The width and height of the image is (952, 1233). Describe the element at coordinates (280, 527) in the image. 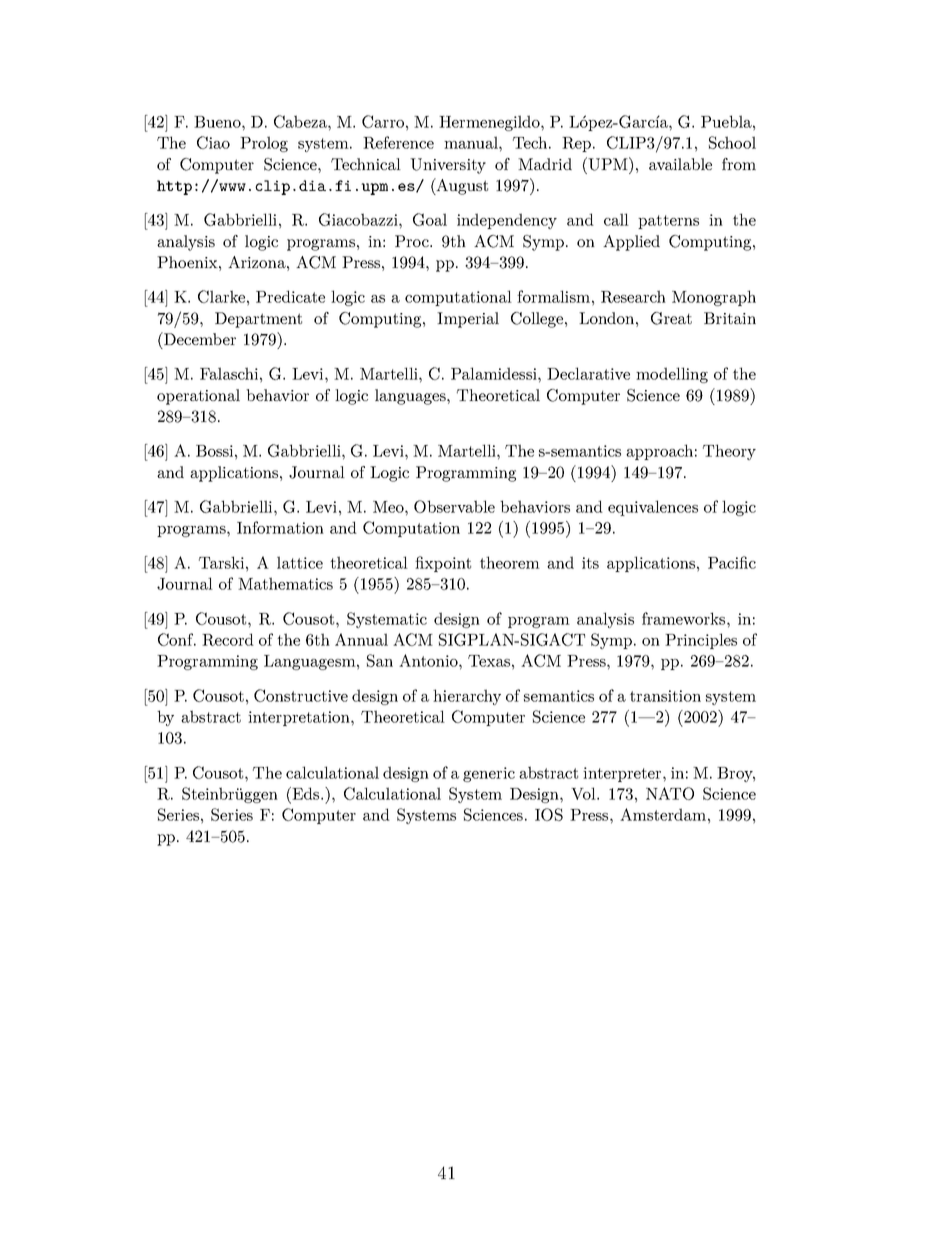

I see `Information` at that location.
